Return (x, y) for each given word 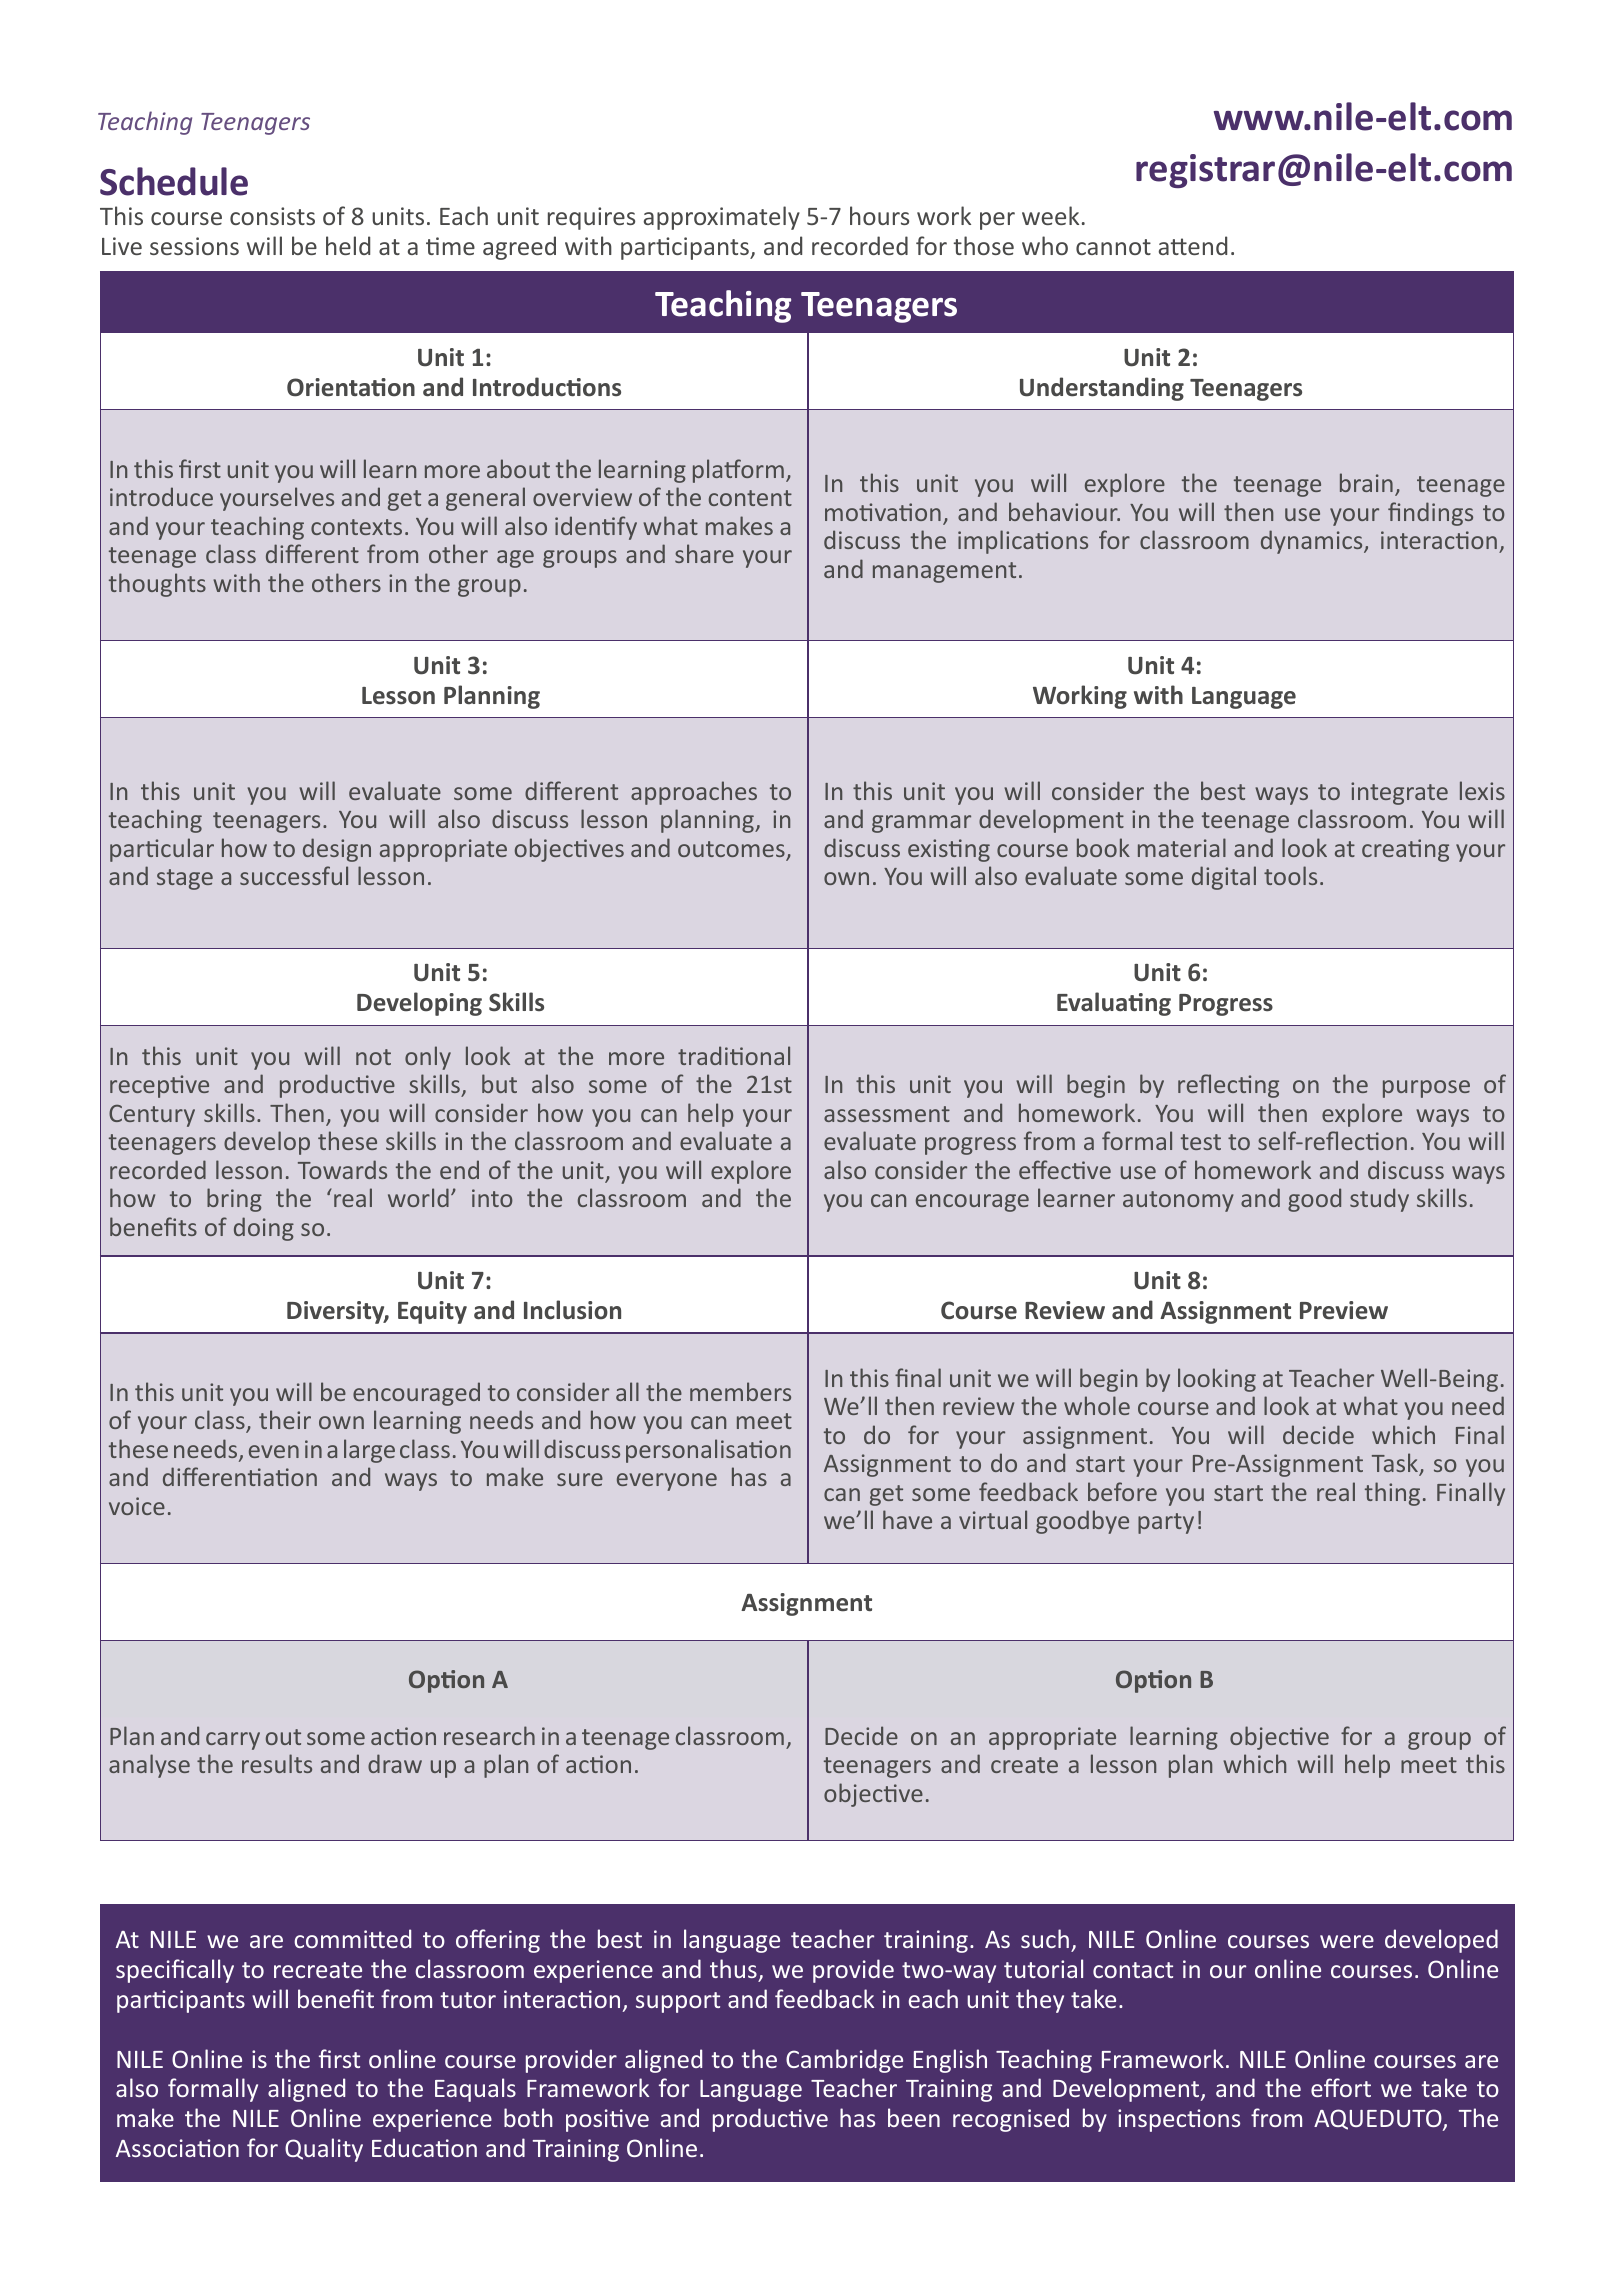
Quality (324, 2150)
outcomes (732, 850)
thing (1392, 1494)
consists (272, 216)
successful (294, 875)
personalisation (708, 1451)
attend (1193, 245)
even (274, 1451)
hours (879, 215)
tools (1290, 875)
